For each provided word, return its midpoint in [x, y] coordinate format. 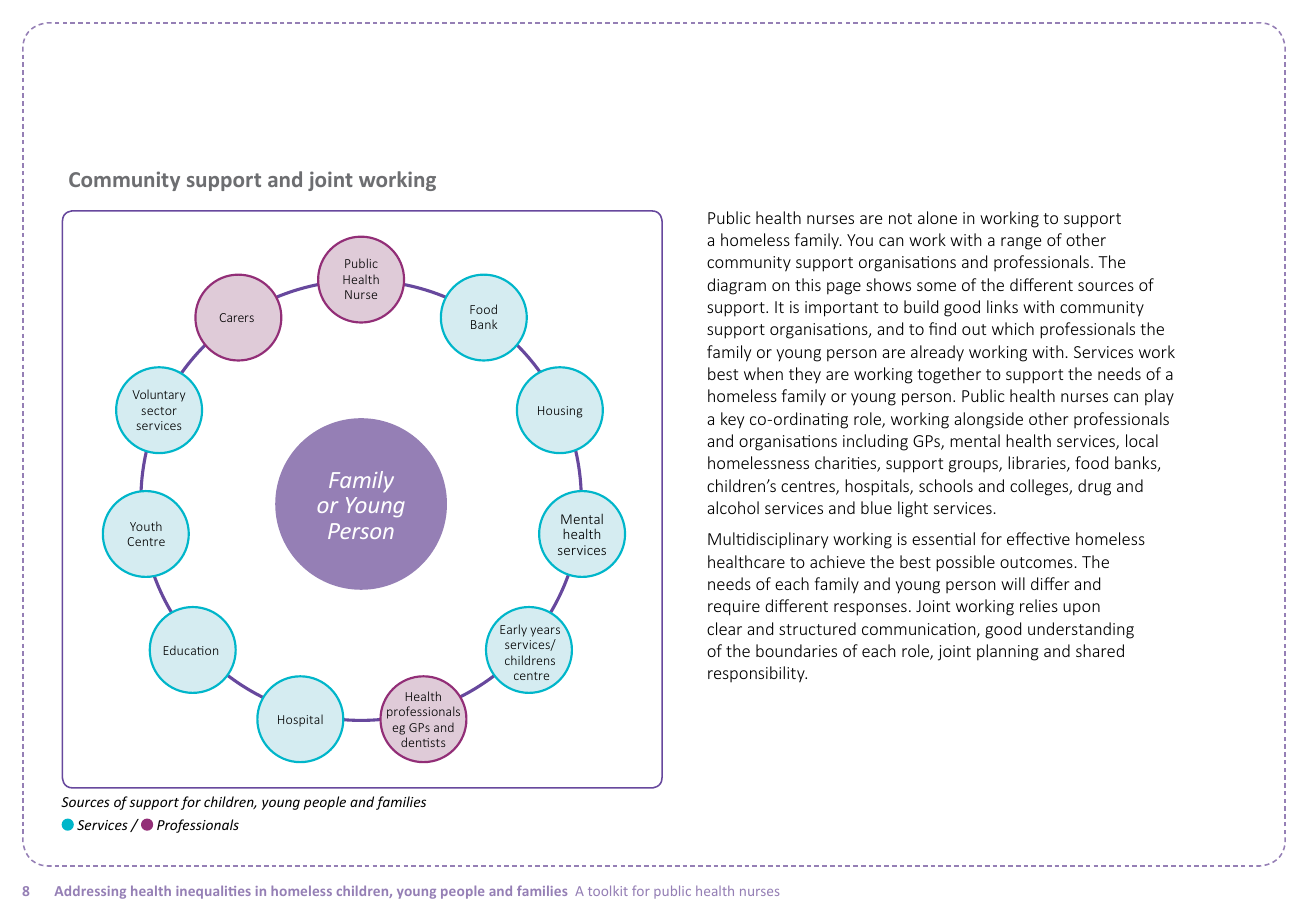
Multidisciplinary [768, 540]
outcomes [1036, 562]
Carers [236, 317]
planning [1008, 652]
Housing [560, 412]
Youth [146, 526]
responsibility [757, 674]
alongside [988, 420]
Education [191, 650]
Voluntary [158, 395]
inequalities [213, 892]
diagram [736, 286]
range [1021, 243]
